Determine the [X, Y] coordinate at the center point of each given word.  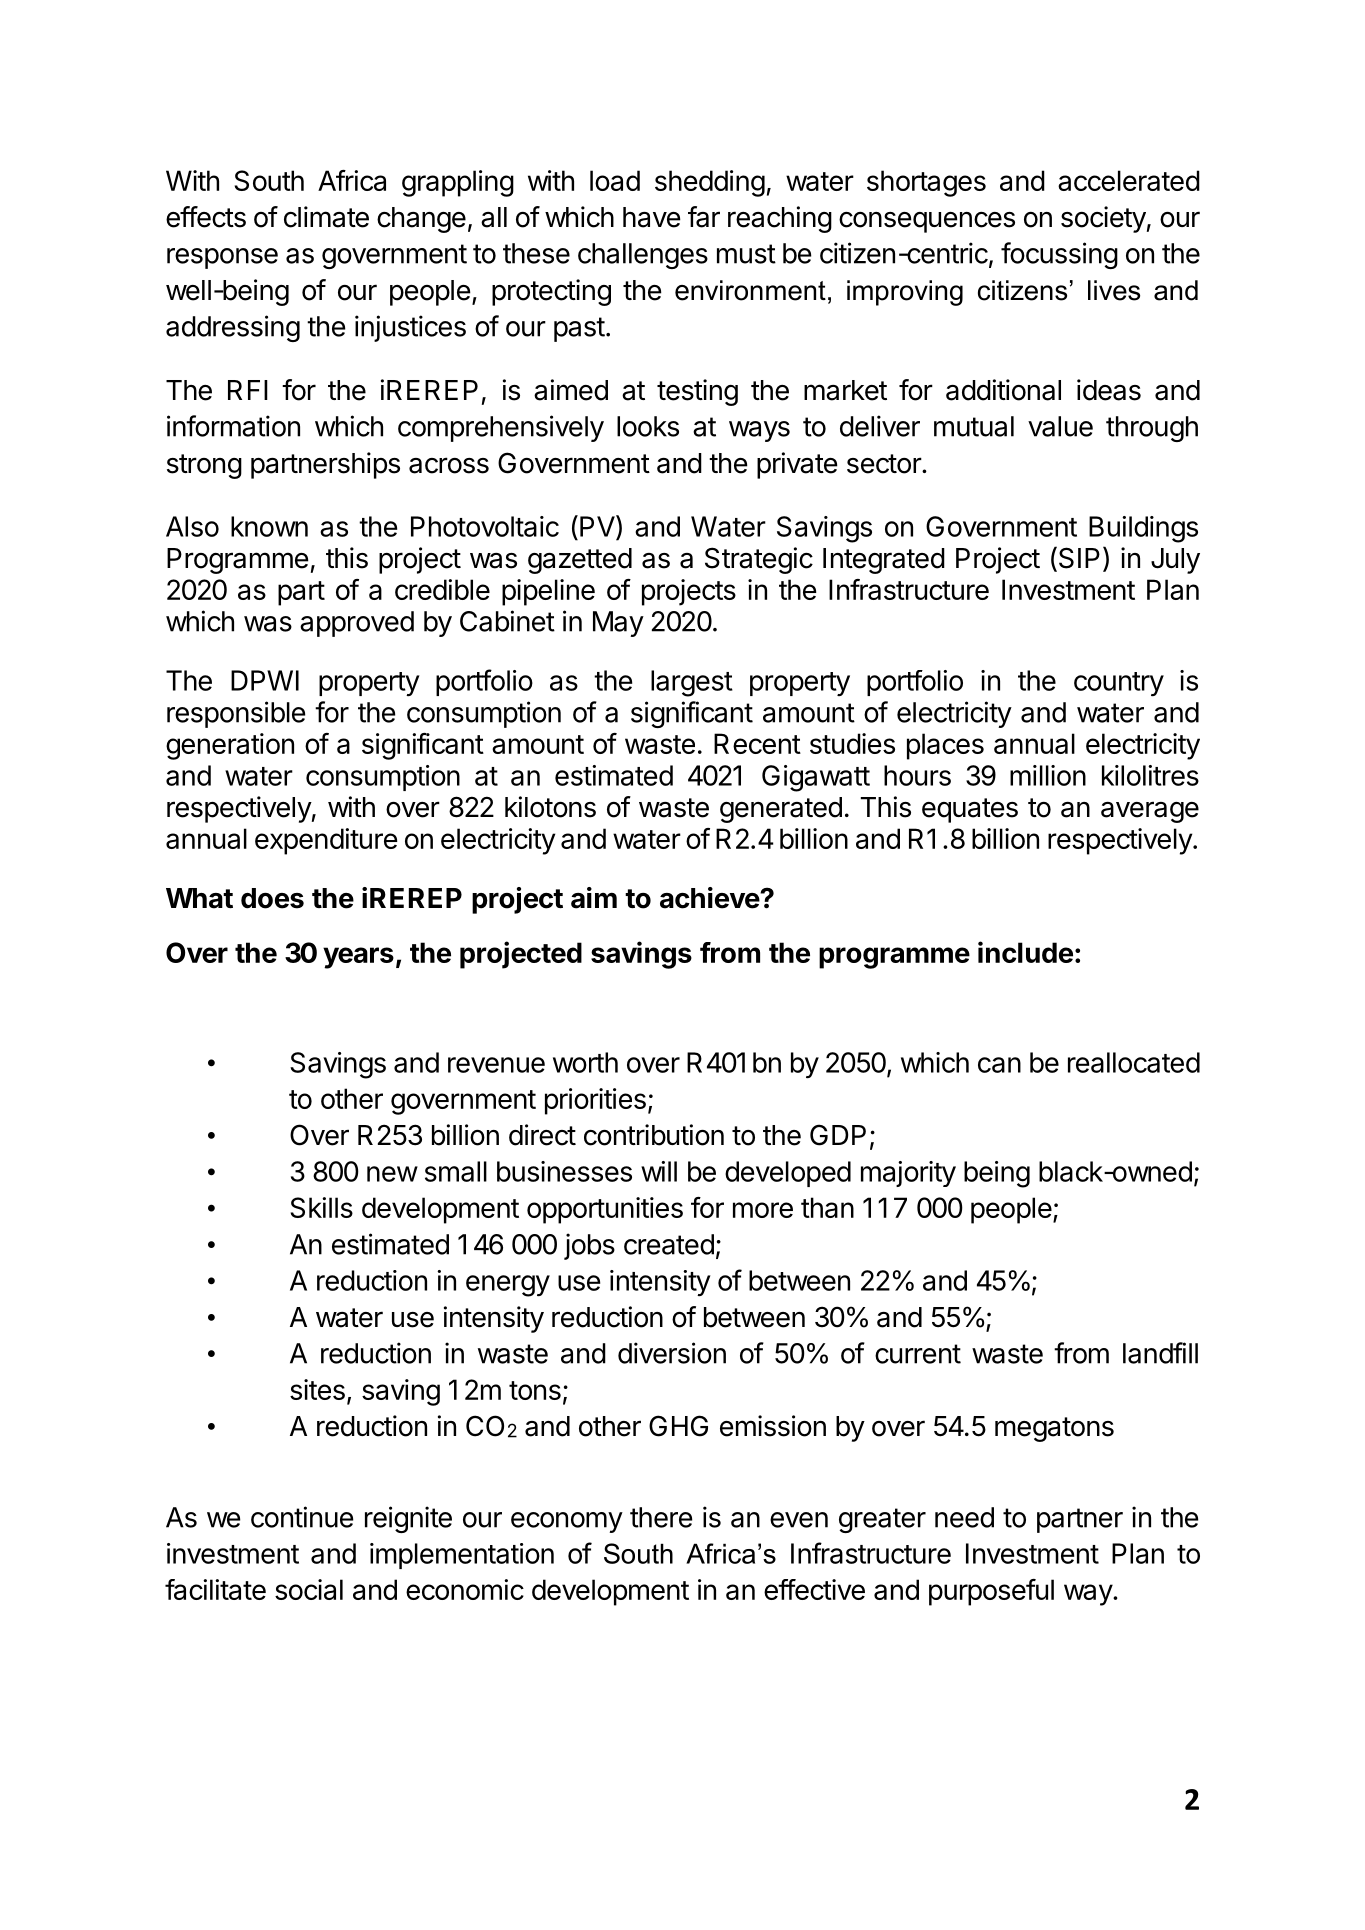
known [269, 526]
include [1025, 952]
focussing [1059, 255]
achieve [710, 898]
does [272, 898]
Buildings [1143, 529]
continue [302, 1517]
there [661, 1517]
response [222, 258]
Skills [322, 1207]
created [669, 1244]
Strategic [759, 560]
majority [908, 1174]
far [704, 217]
